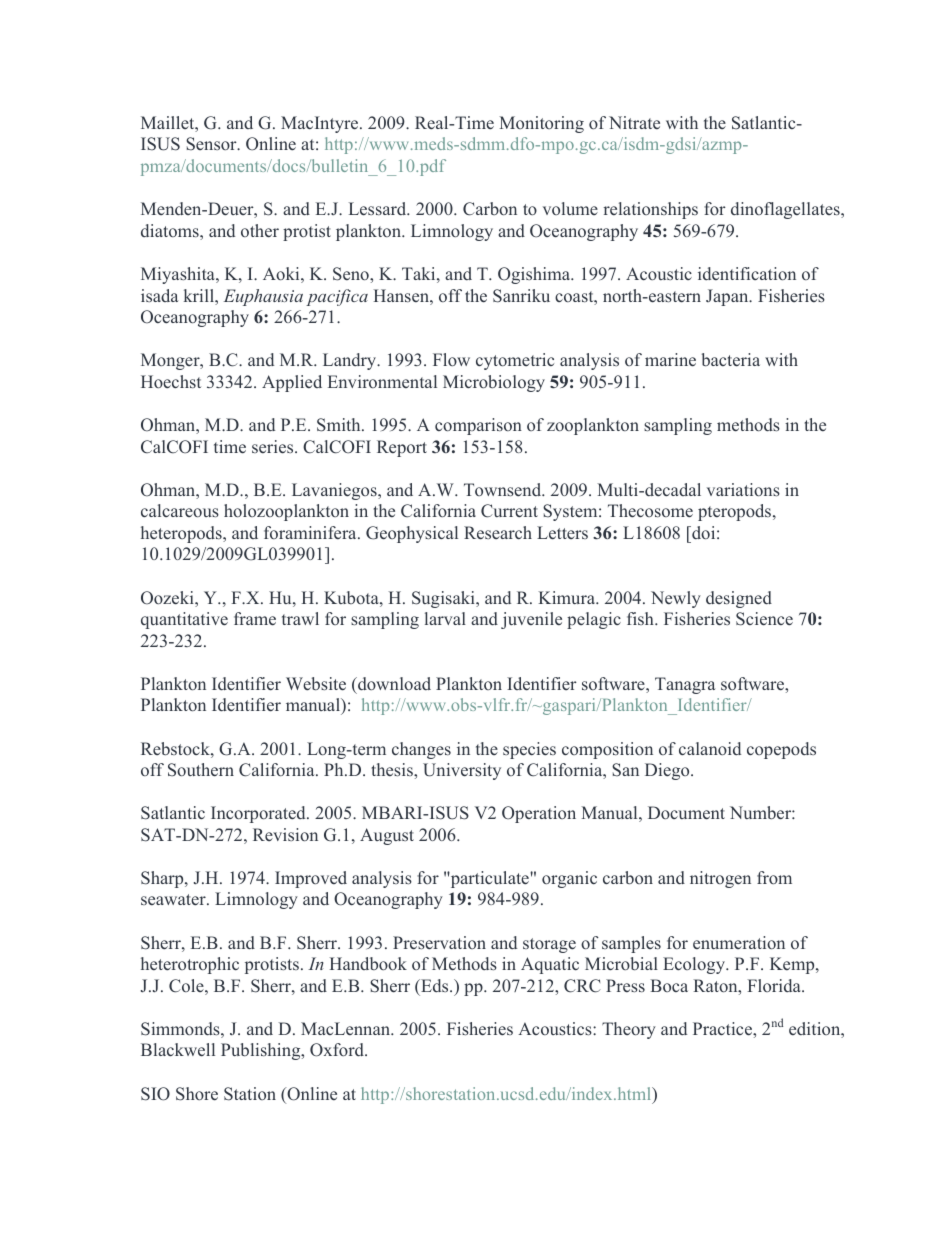 This screenshot has width=952, height=1233. I want to click on series, so click(274, 447).
